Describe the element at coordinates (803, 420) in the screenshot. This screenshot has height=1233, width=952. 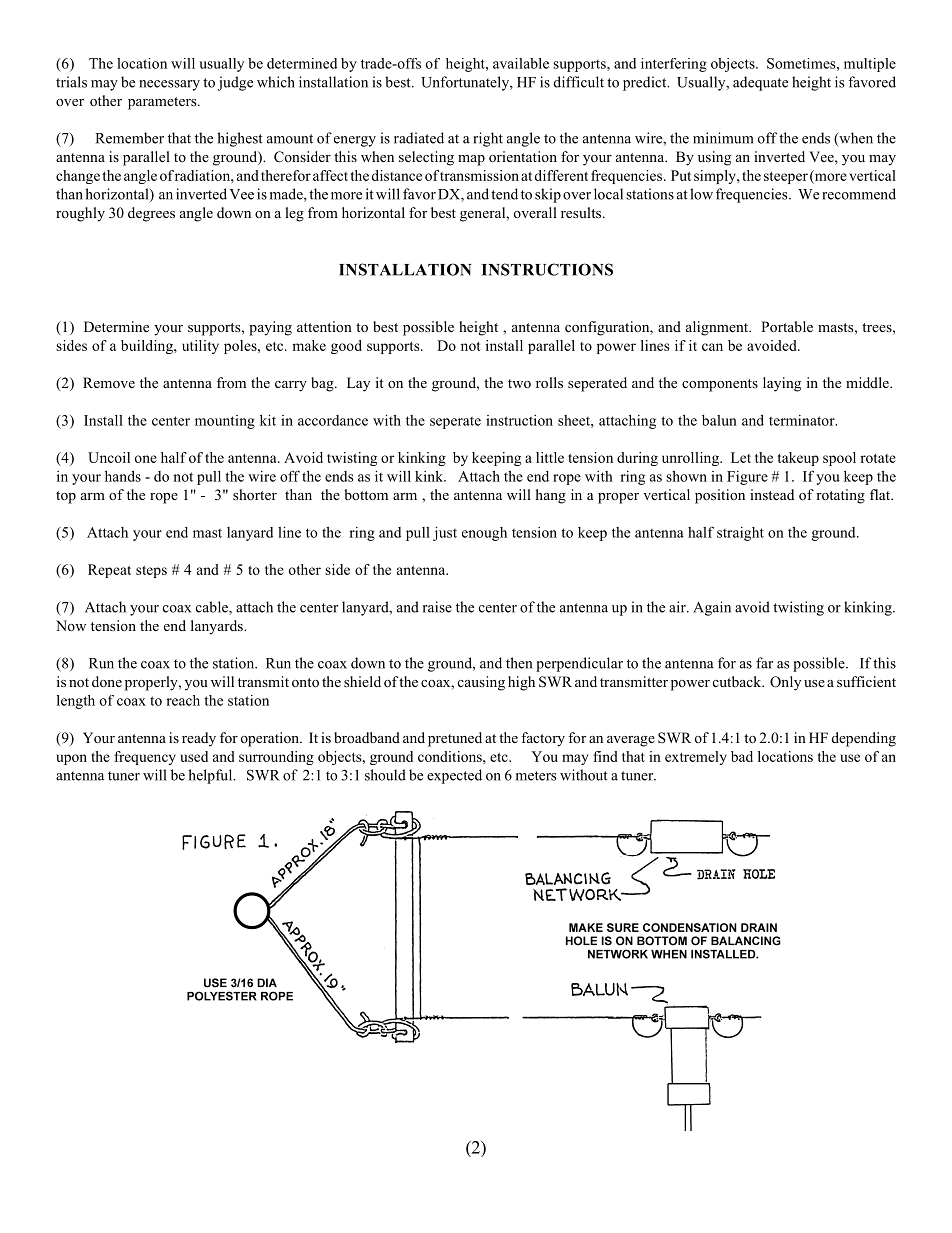
I see `terminator` at that location.
